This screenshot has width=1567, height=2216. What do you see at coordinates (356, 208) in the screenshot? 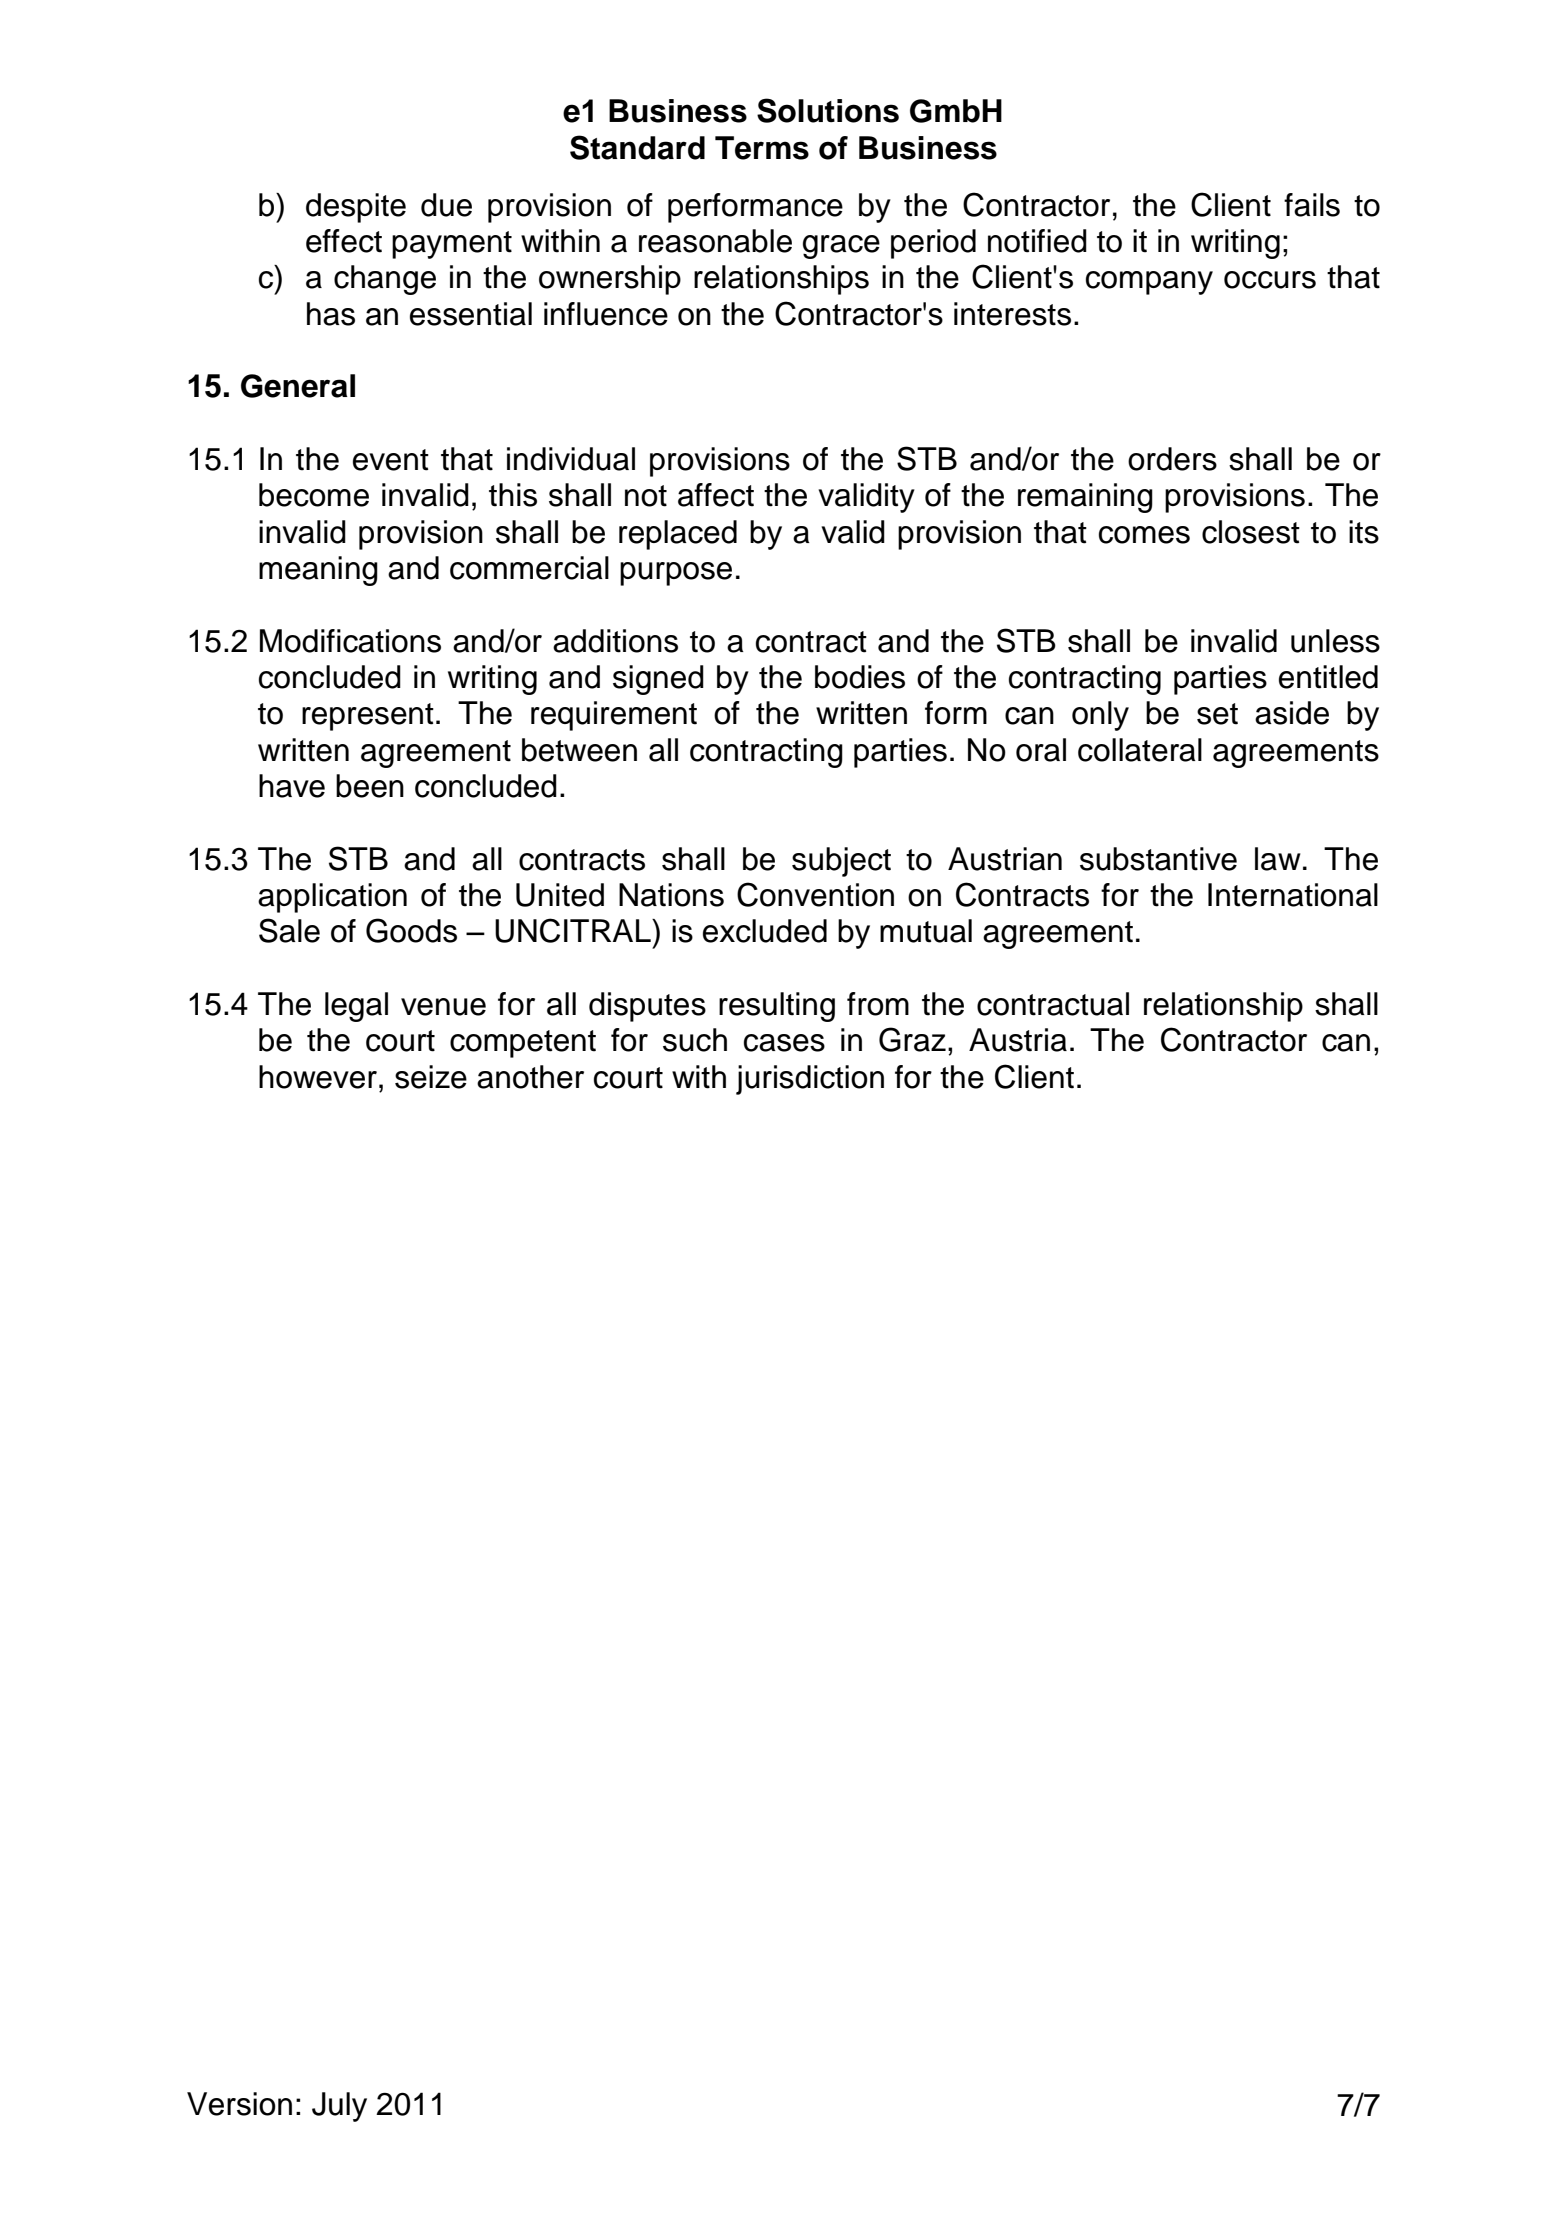
I see `despite` at bounding box center [356, 208].
